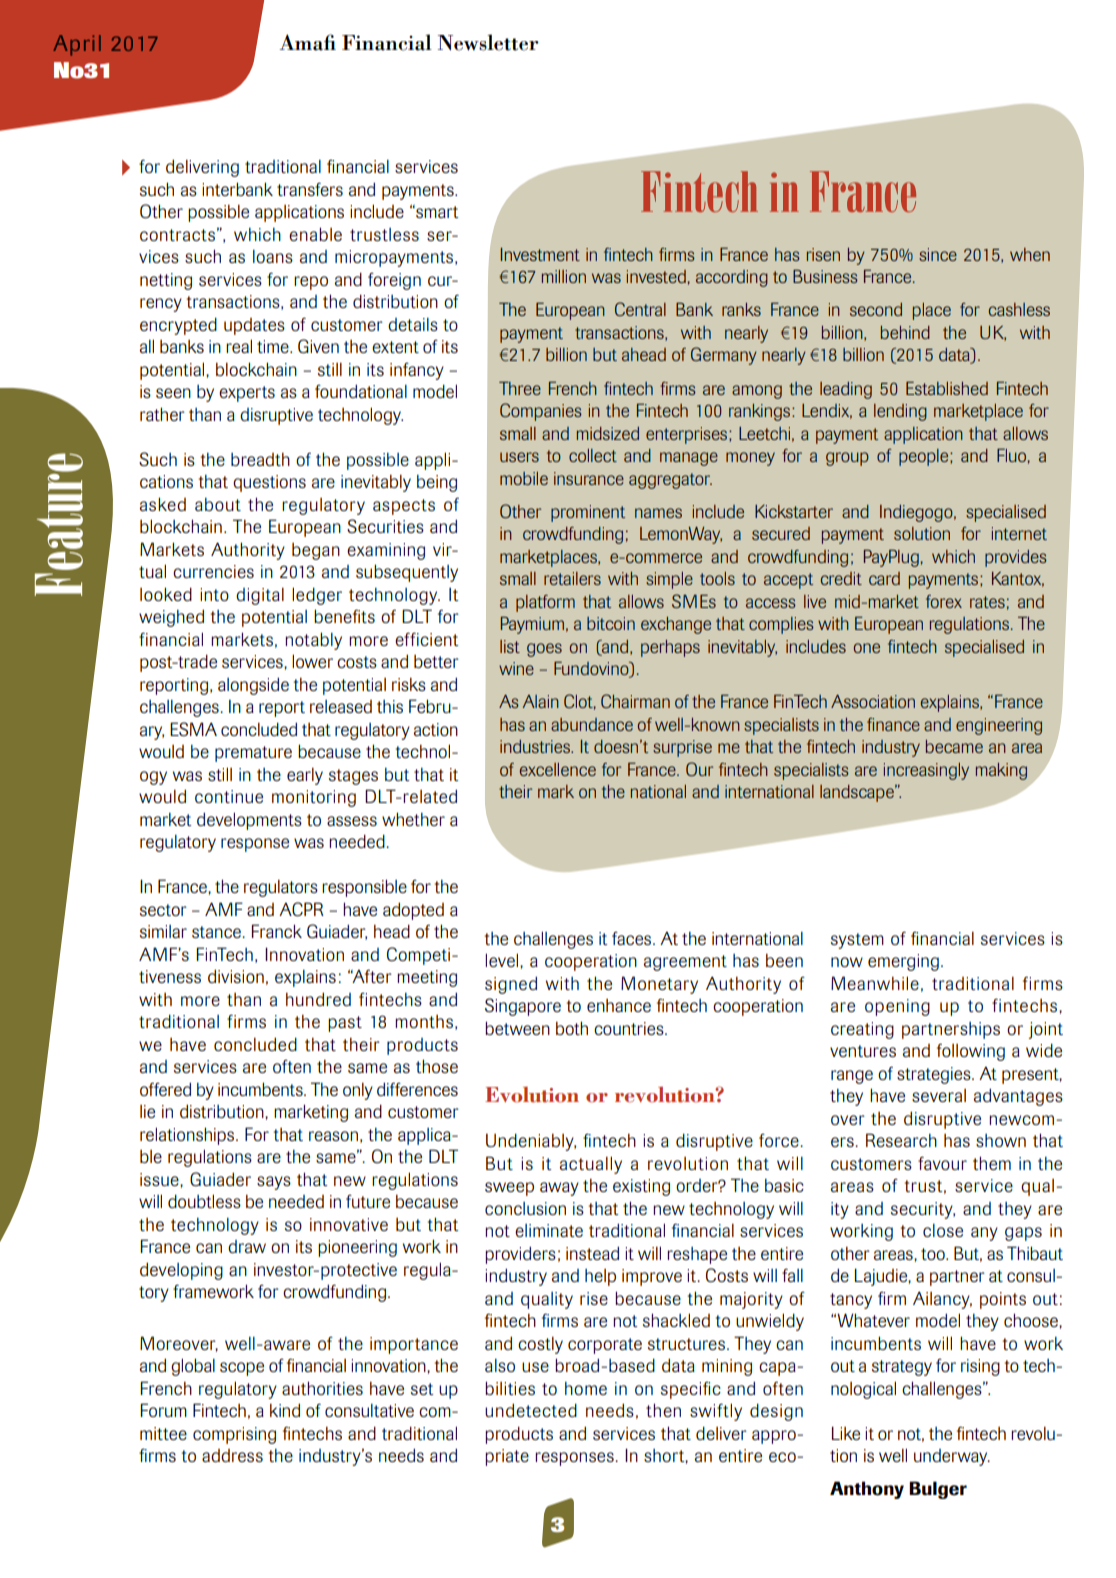 This screenshot has height=1578, width=1116. Describe the element at coordinates (523, 1007) in the screenshot. I see `Singapore` at that location.
